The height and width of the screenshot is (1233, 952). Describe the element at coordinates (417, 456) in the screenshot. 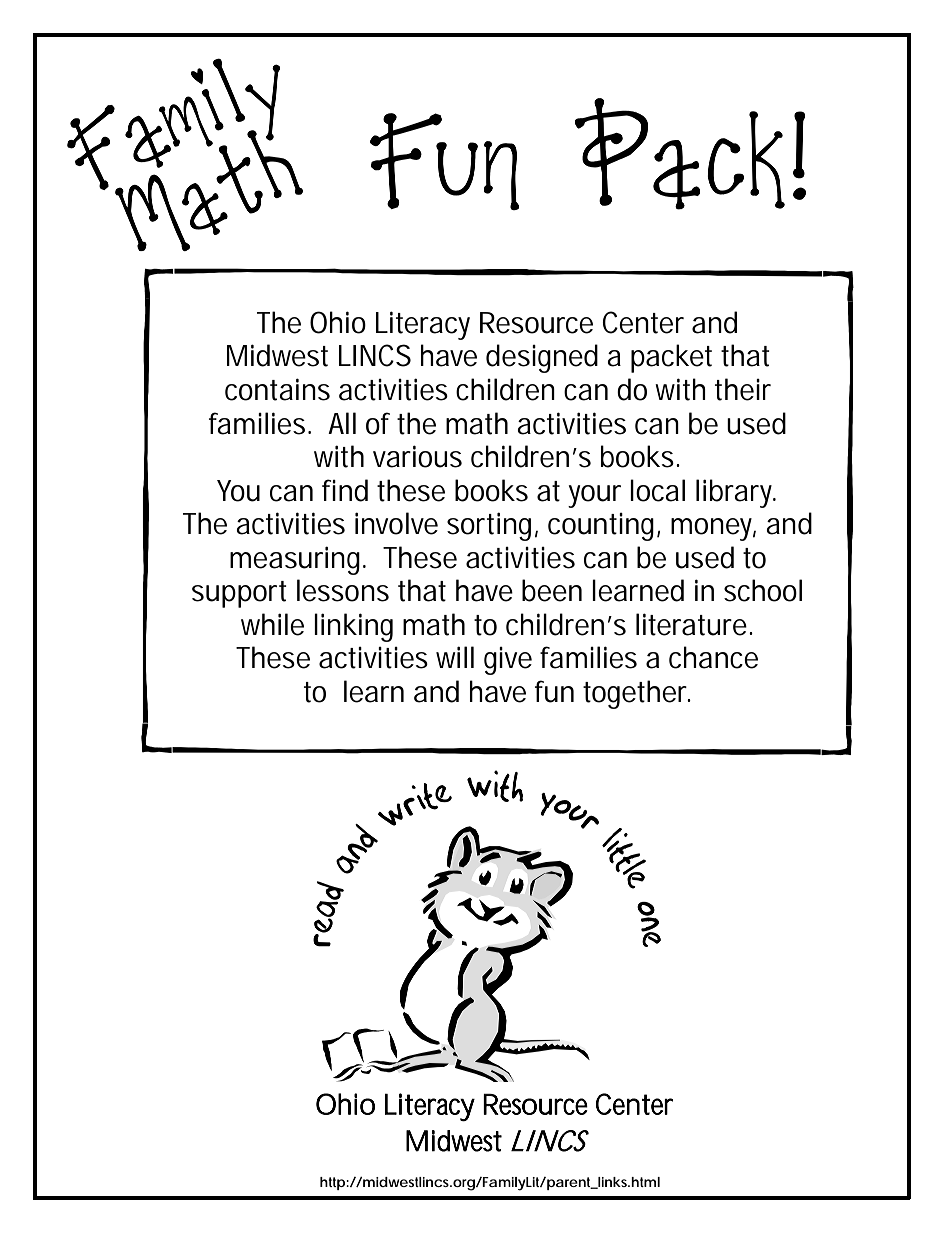

I see `various` at that location.
